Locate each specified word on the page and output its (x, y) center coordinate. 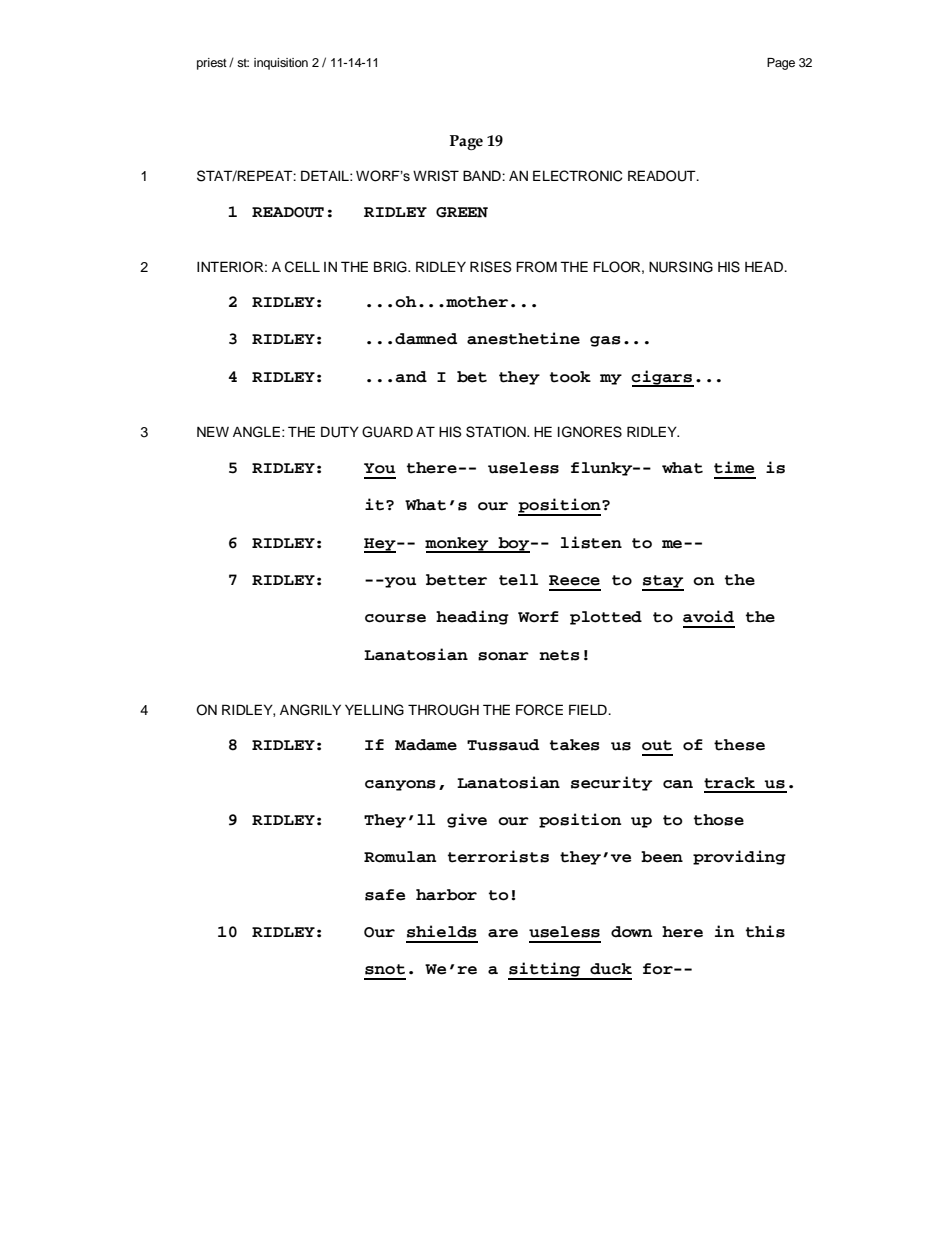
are (503, 933)
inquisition (281, 64)
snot (385, 969)
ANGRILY (310, 710)
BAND (483, 175)
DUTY (340, 432)
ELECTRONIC (578, 176)
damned (426, 339)
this (765, 931)
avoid (708, 616)
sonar (503, 656)
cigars (662, 378)
